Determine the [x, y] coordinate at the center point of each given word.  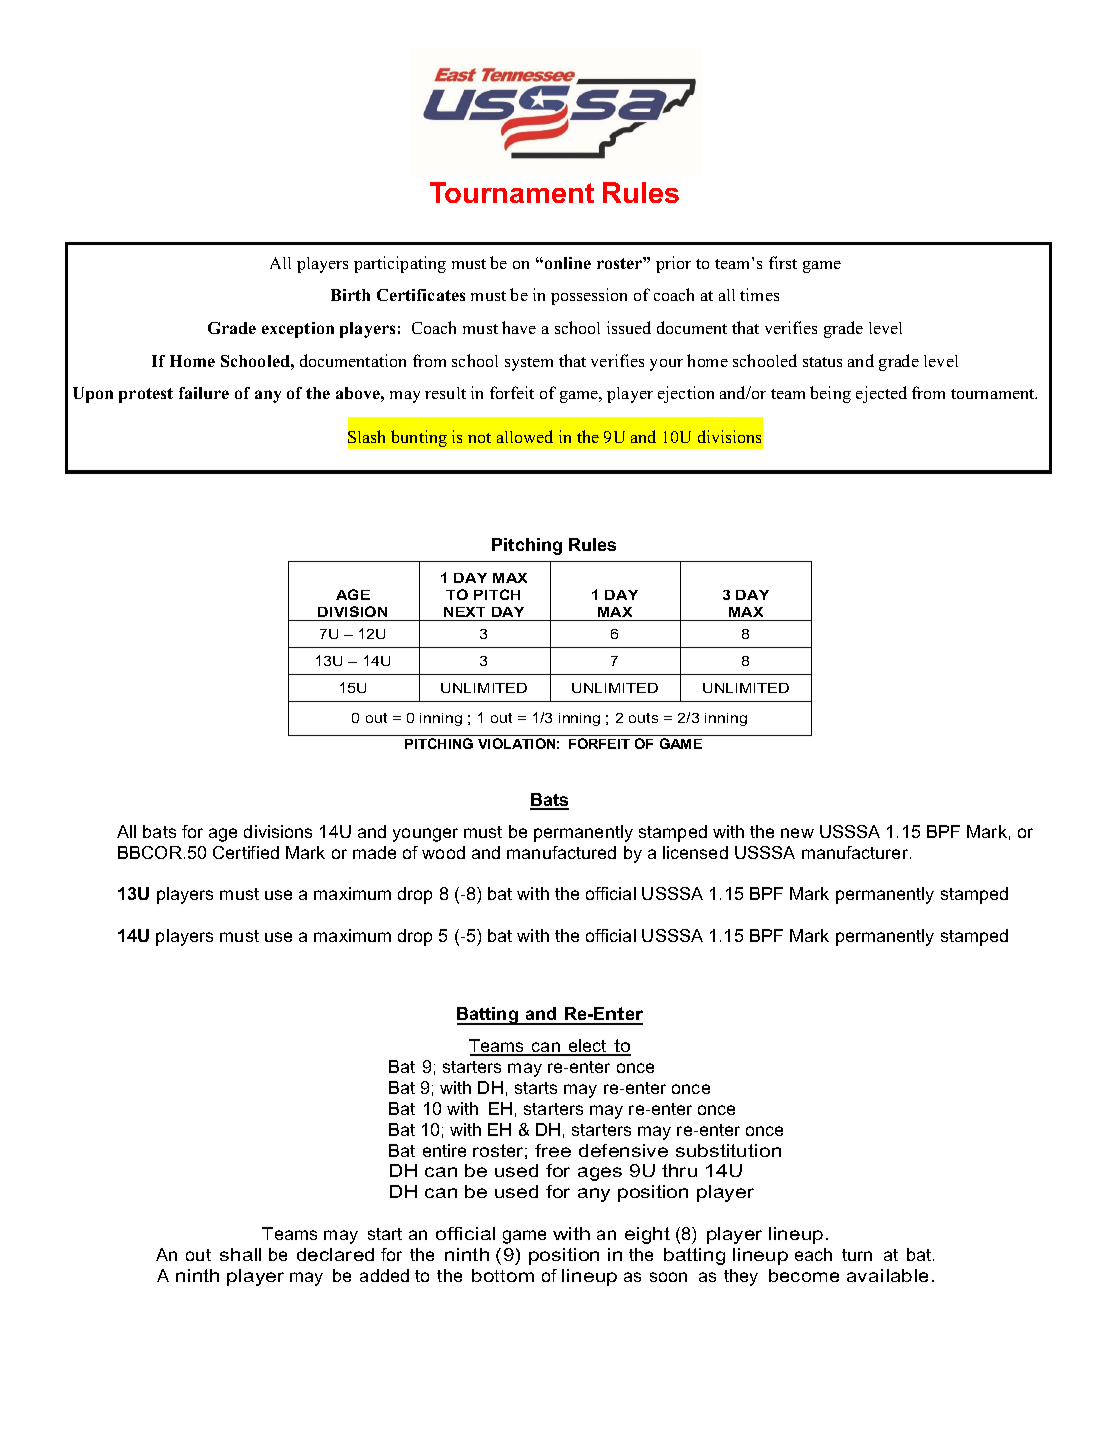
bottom [503, 1275]
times [759, 294]
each [813, 1254]
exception [298, 330]
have [519, 327]
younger [425, 835]
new [797, 833]
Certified [246, 852]
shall [240, 1254]
